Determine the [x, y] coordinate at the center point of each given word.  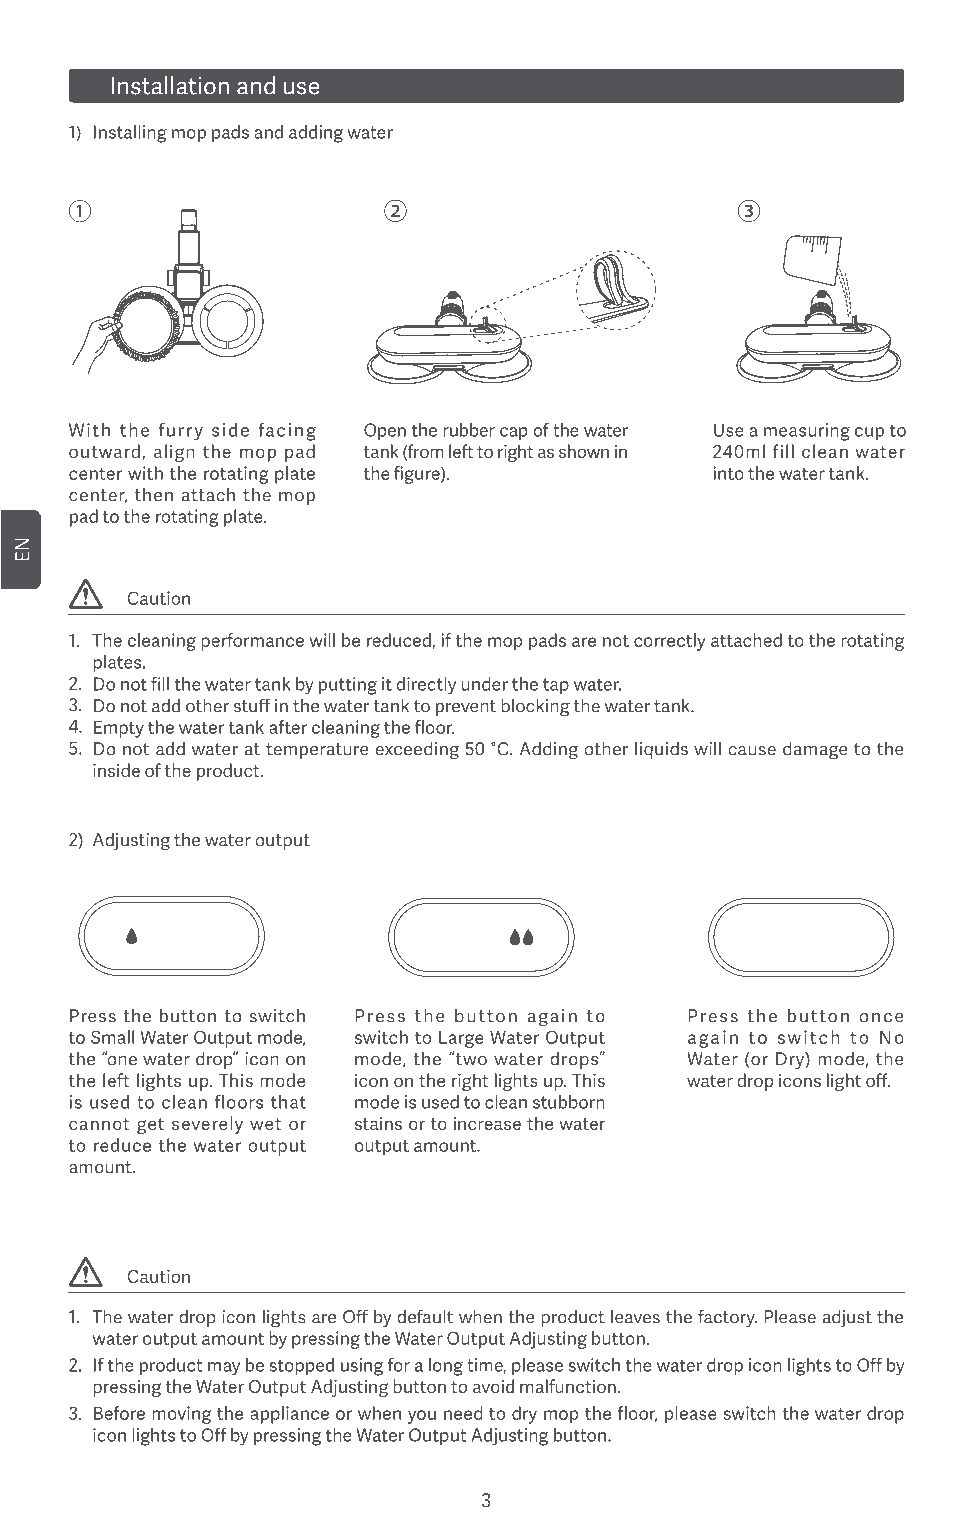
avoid [493, 1386]
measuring [807, 432]
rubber [469, 430]
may [224, 1369]
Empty [119, 729]
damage [815, 750]
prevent [466, 708]
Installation [170, 85]
